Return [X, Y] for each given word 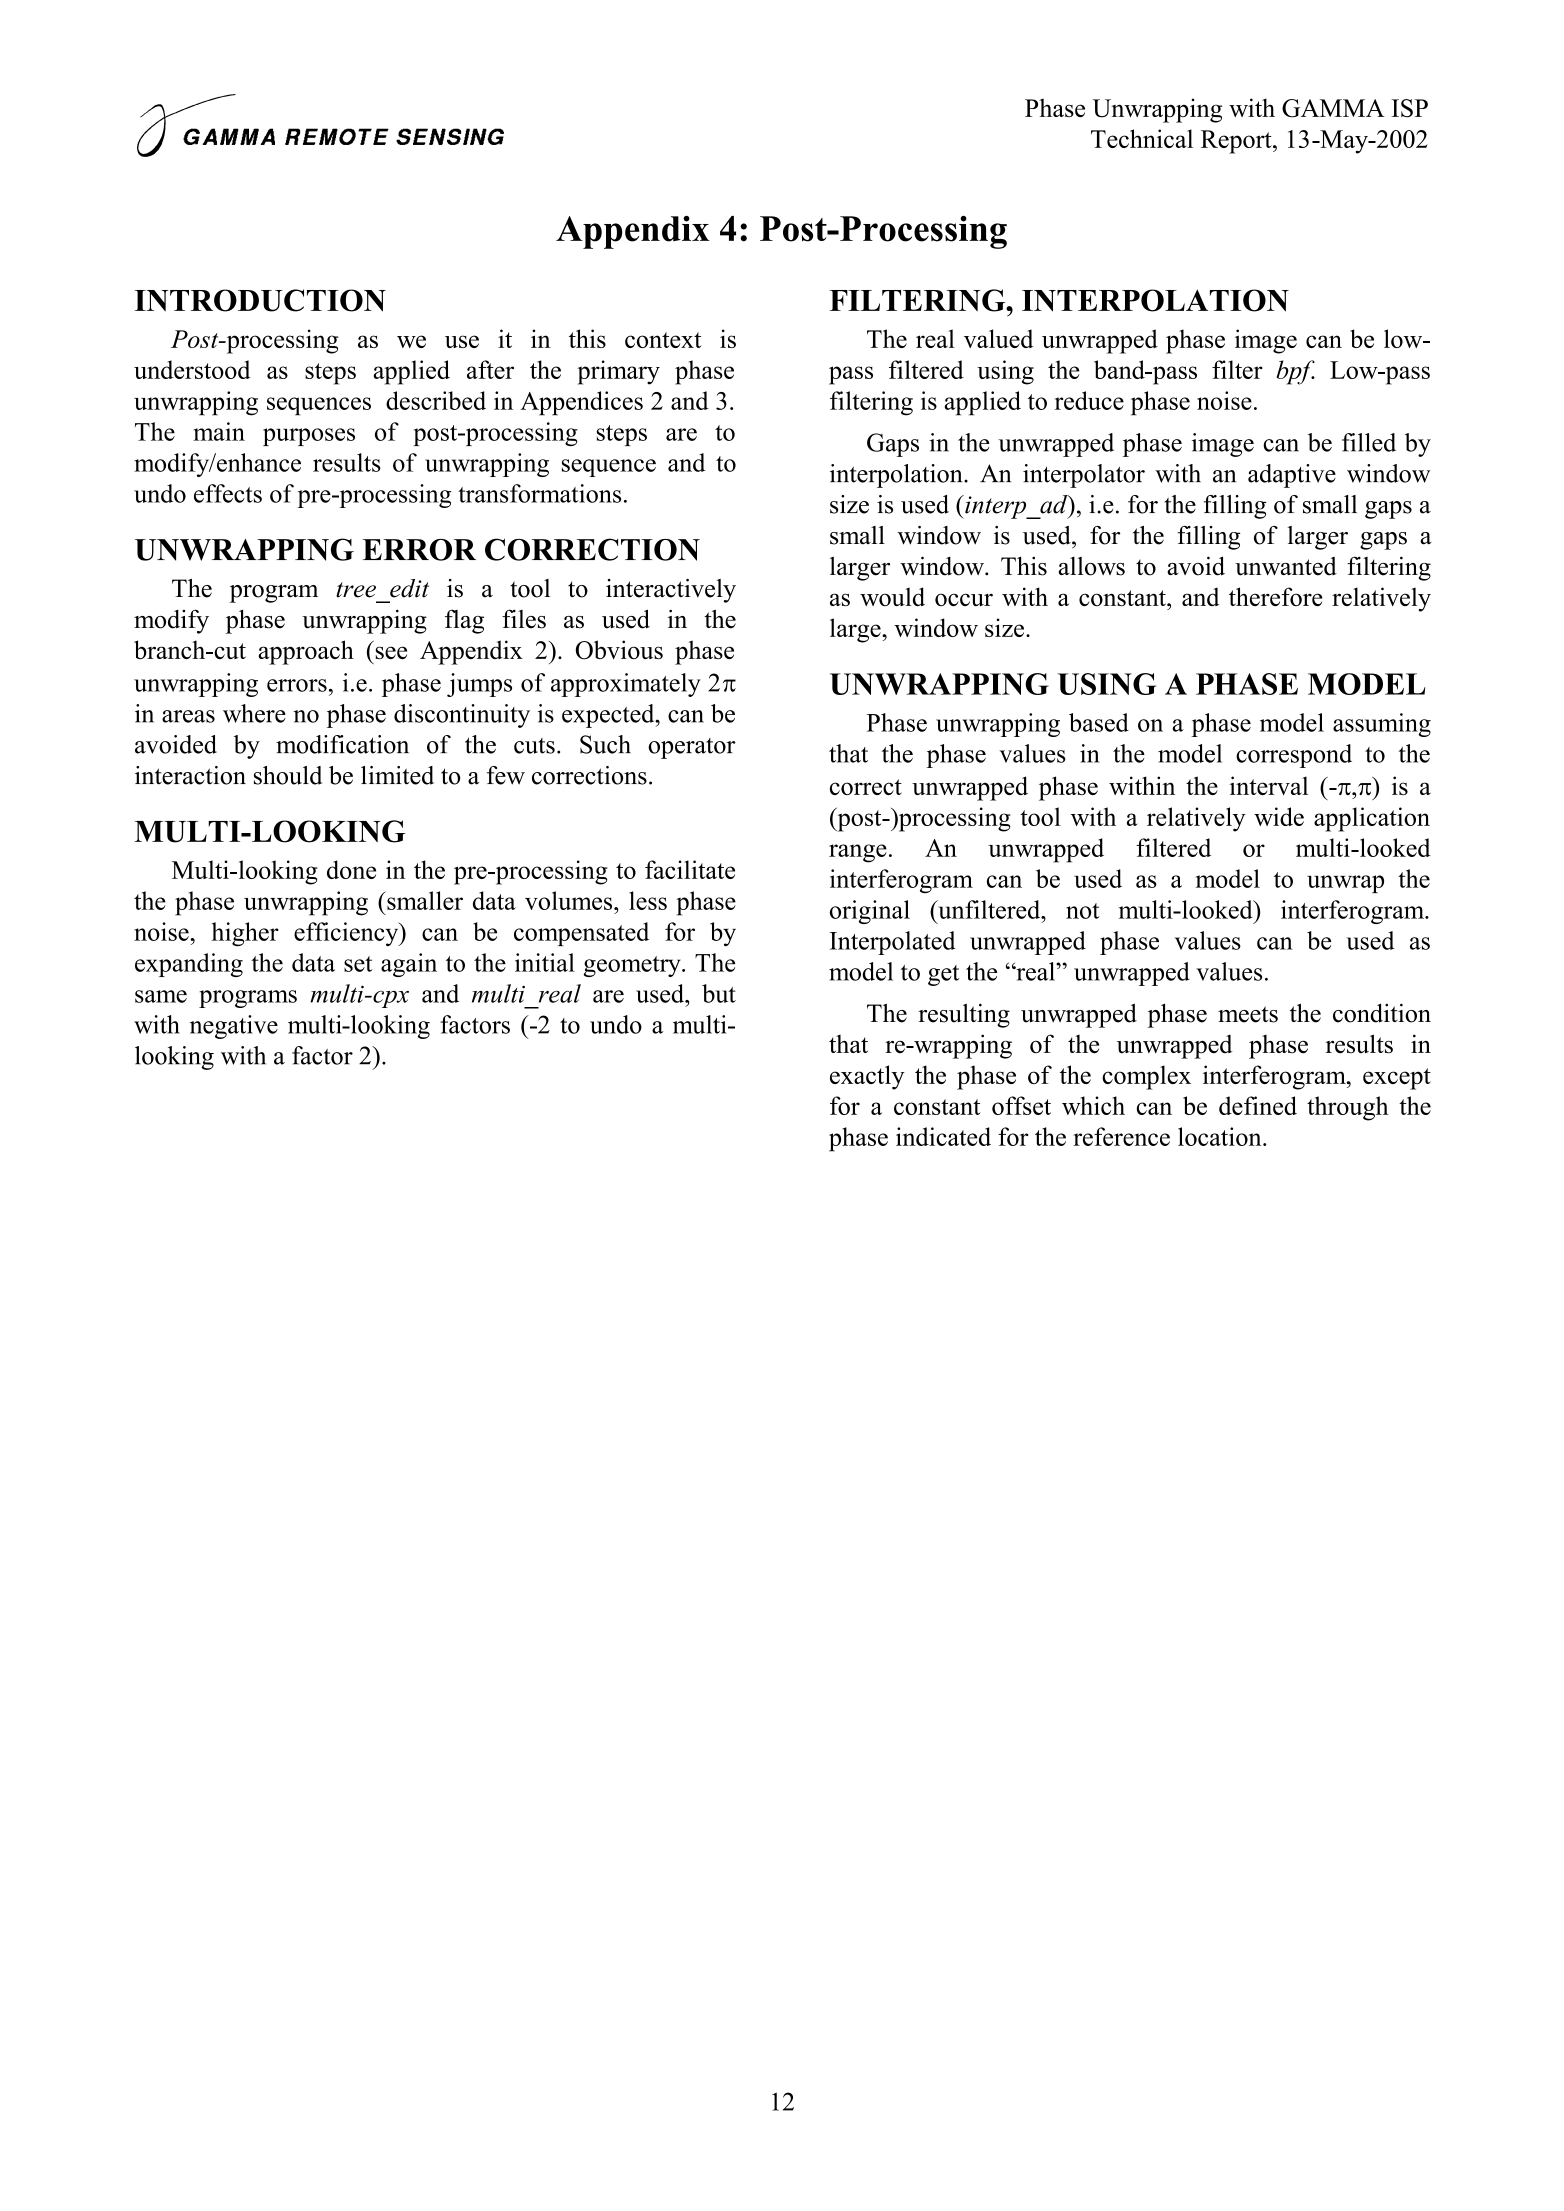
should [288, 775]
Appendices [581, 403]
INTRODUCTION [260, 300]
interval [1269, 785]
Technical [1142, 138]
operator [692, 748]
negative [234, 1027]
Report [1237, 142]
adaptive [1292, 476]
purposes [309, 437]
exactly [867, 1077]
